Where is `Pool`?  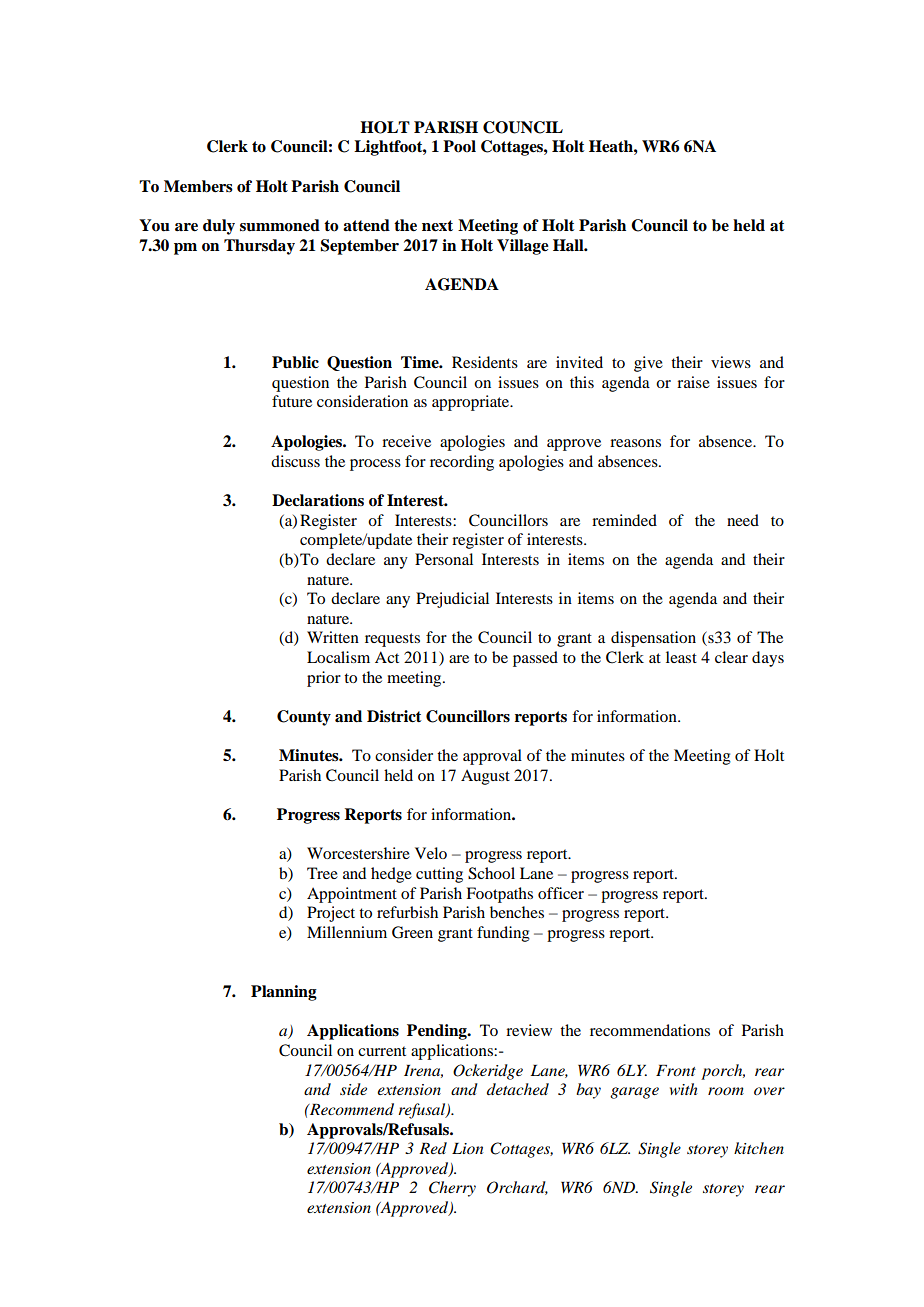
Pool is located at coordinates (459, 146).
